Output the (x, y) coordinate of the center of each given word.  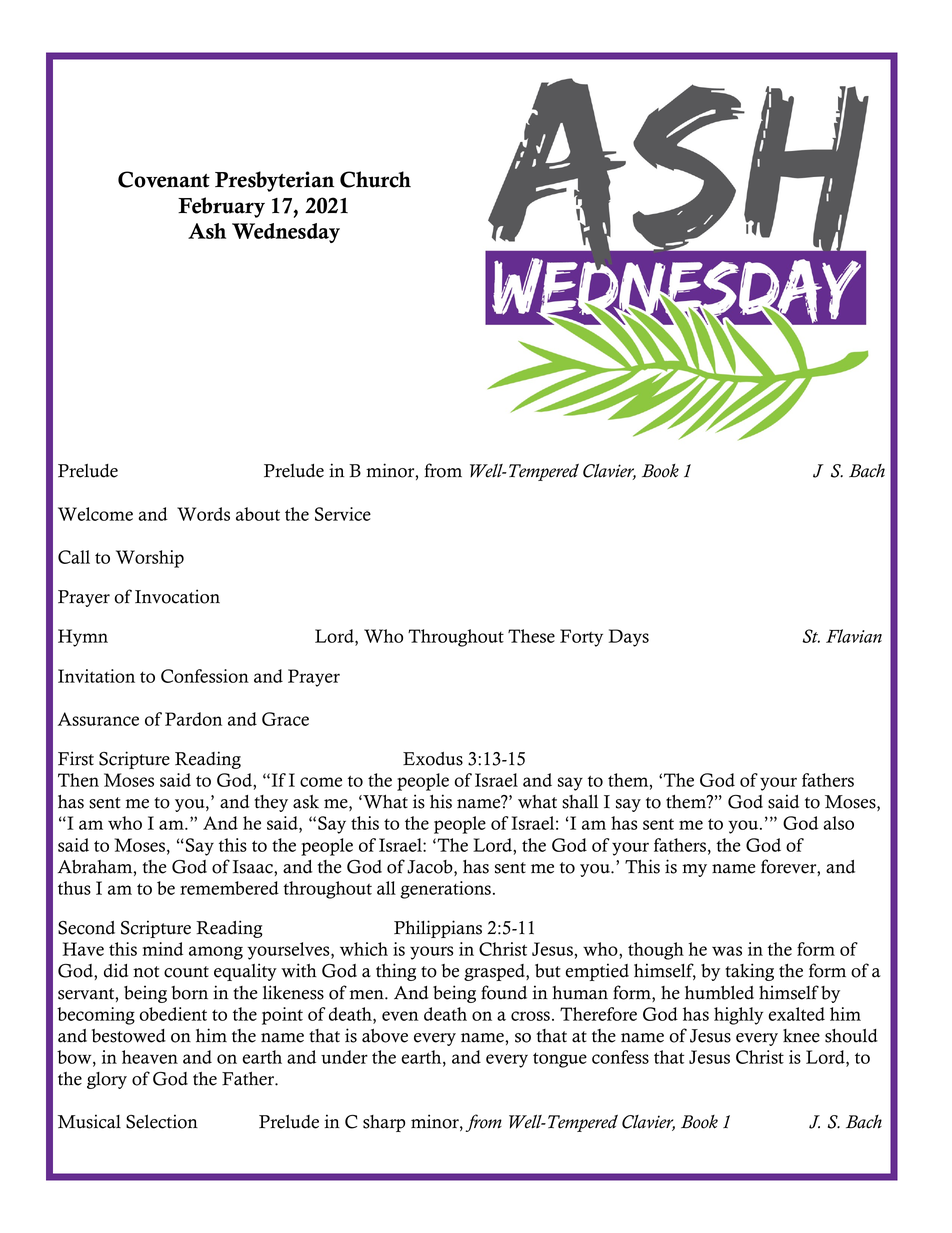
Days (629, 638)
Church (375, 179)
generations (445, 890)
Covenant (164, 179)
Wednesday (286, 233)
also (838, 823)
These (531, 636)
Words (203, 514)
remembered (229, 888)
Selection (162, 1121)
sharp (384, 1123)
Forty (581, 638)
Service (343, 514)
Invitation (96, 676)
